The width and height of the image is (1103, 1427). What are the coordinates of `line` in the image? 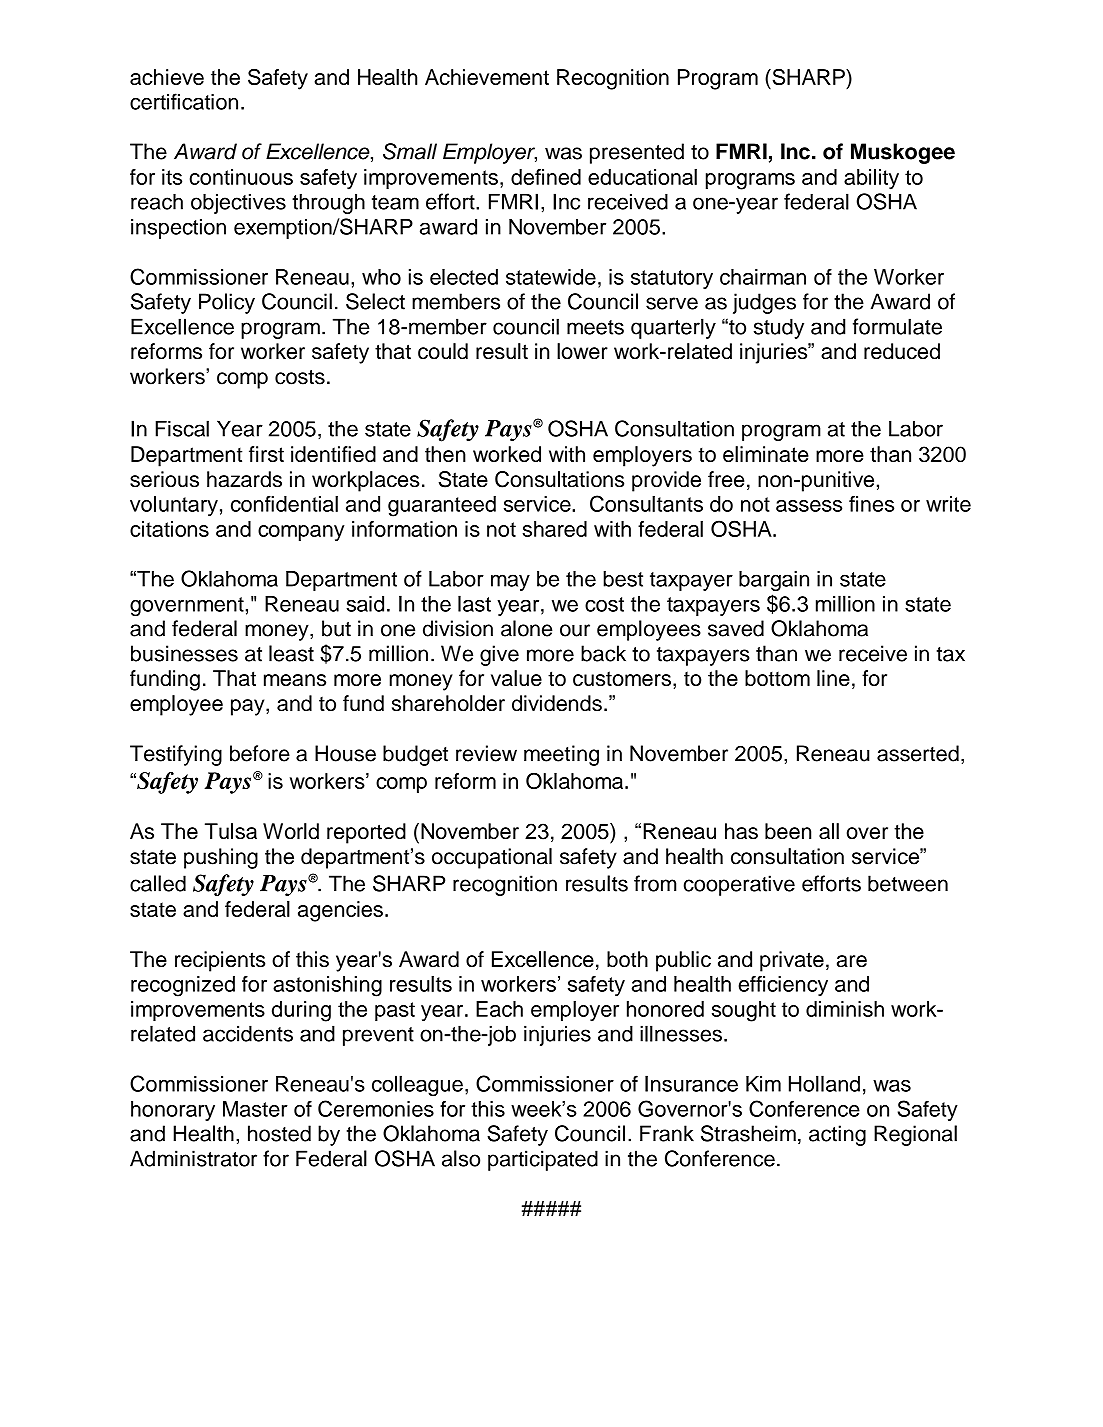 It's located at (833, 678).
